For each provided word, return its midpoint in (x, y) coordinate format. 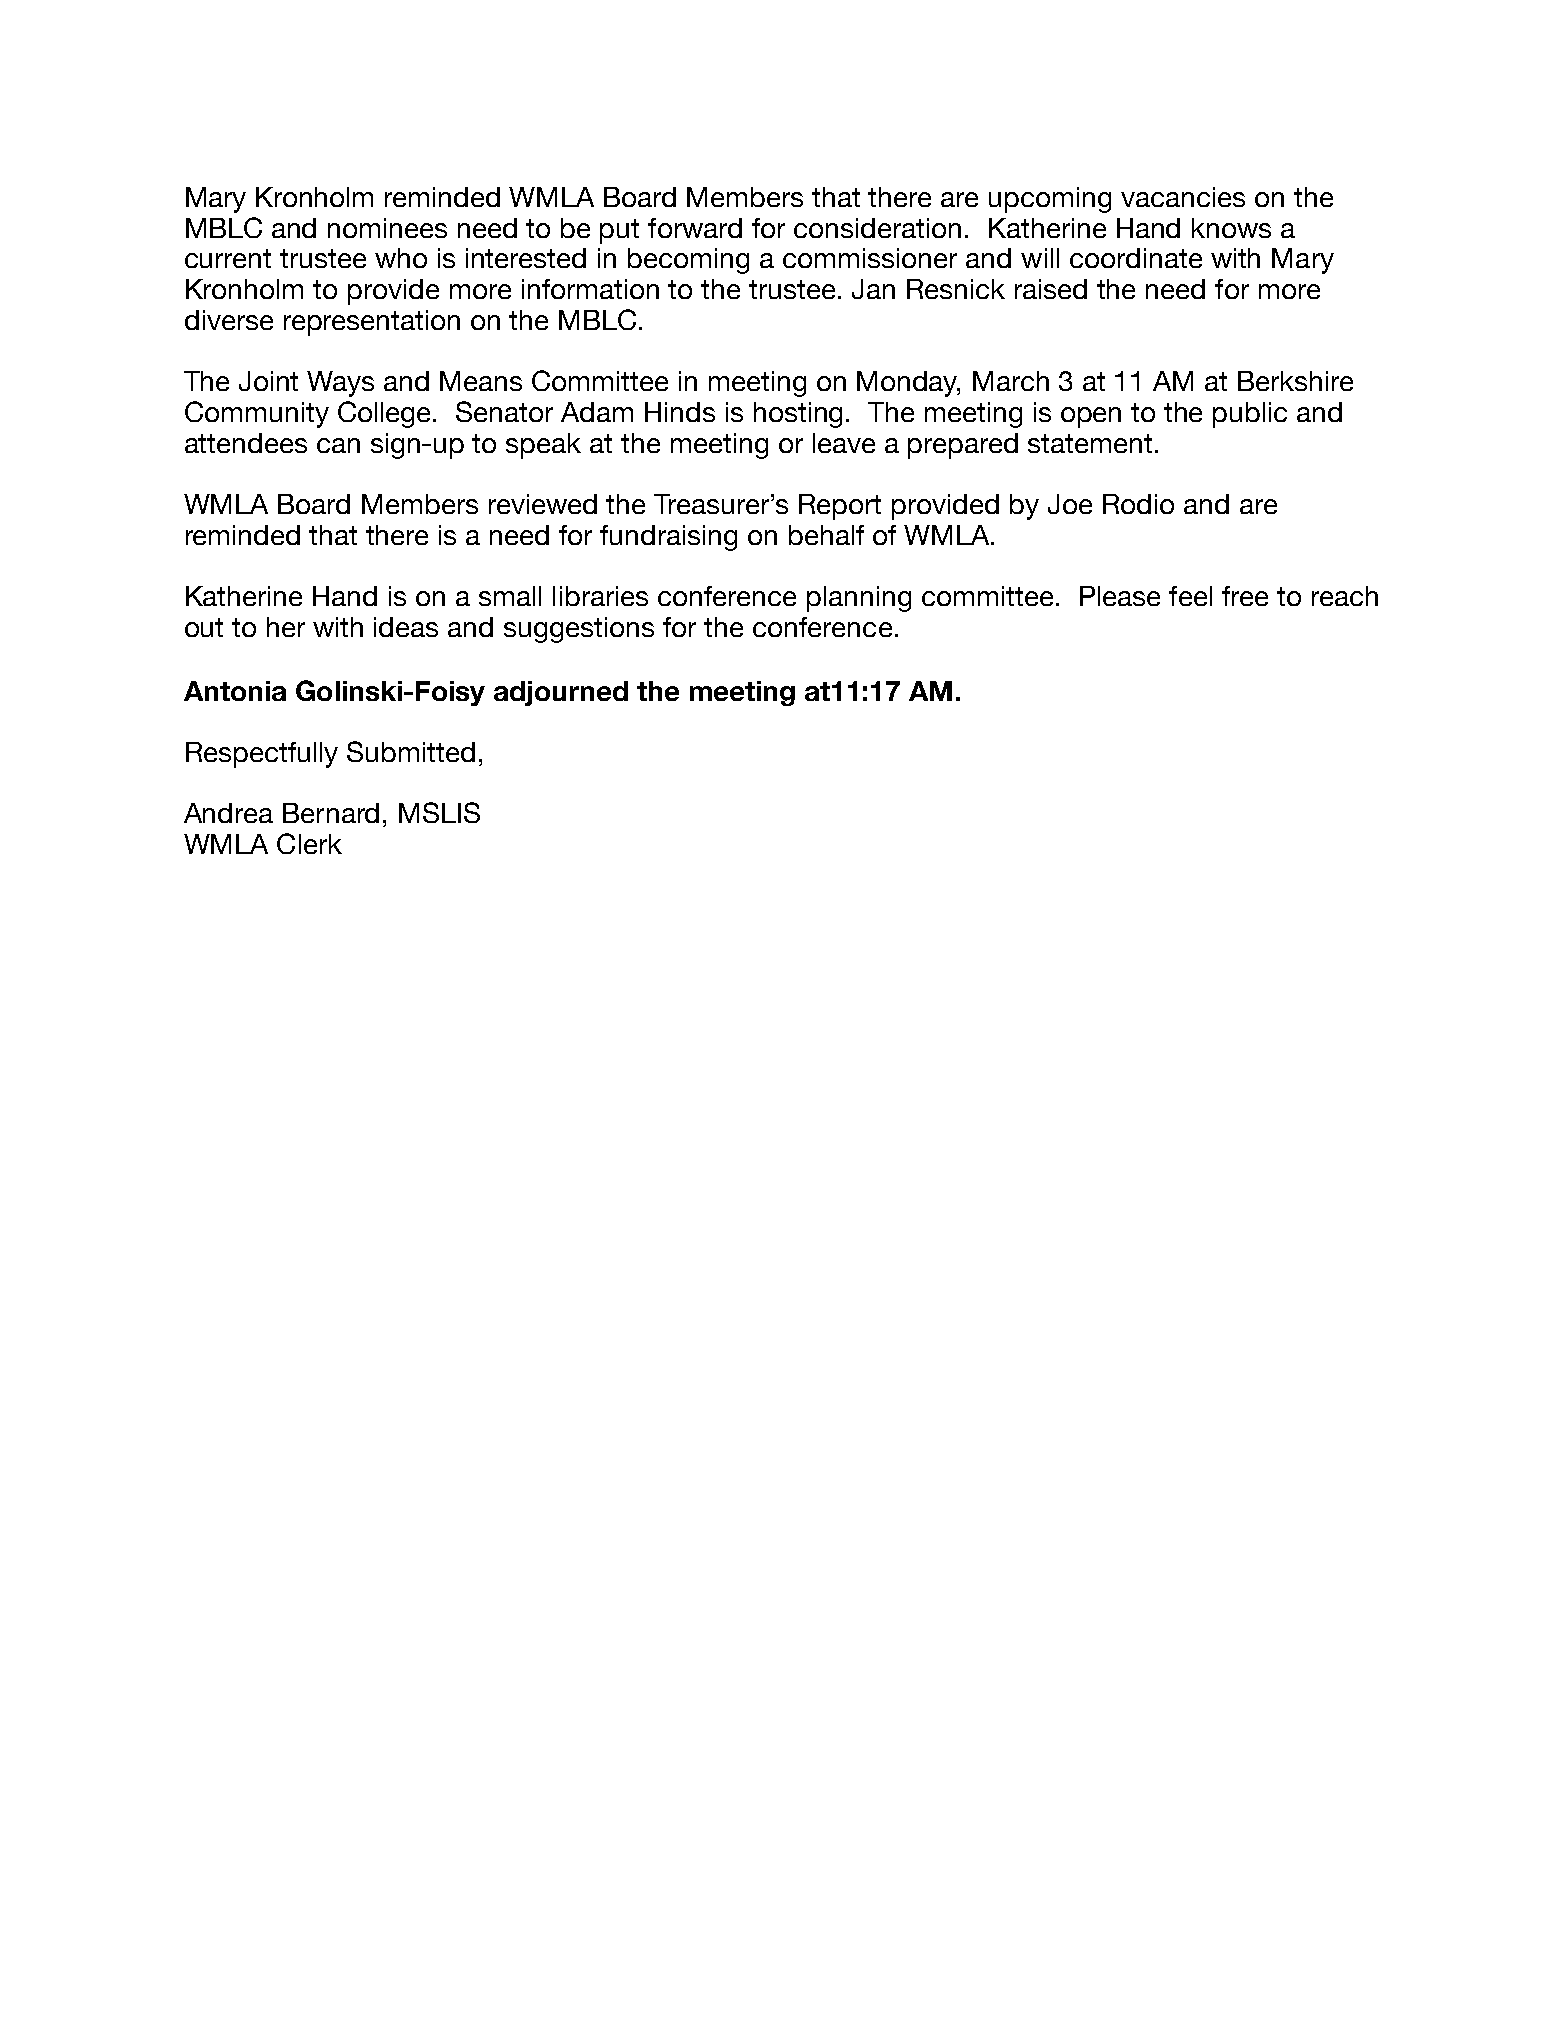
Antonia (235, 691)
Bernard (331, 813)
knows (1231, 228)
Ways (340, 384)
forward (695, 228)
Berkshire (1295, 381)
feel (1190, 596)
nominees (387, 228)
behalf (826, 535)
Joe (1070, 504)
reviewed (543, 504)
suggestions (579, 630)
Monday (908, 384)
